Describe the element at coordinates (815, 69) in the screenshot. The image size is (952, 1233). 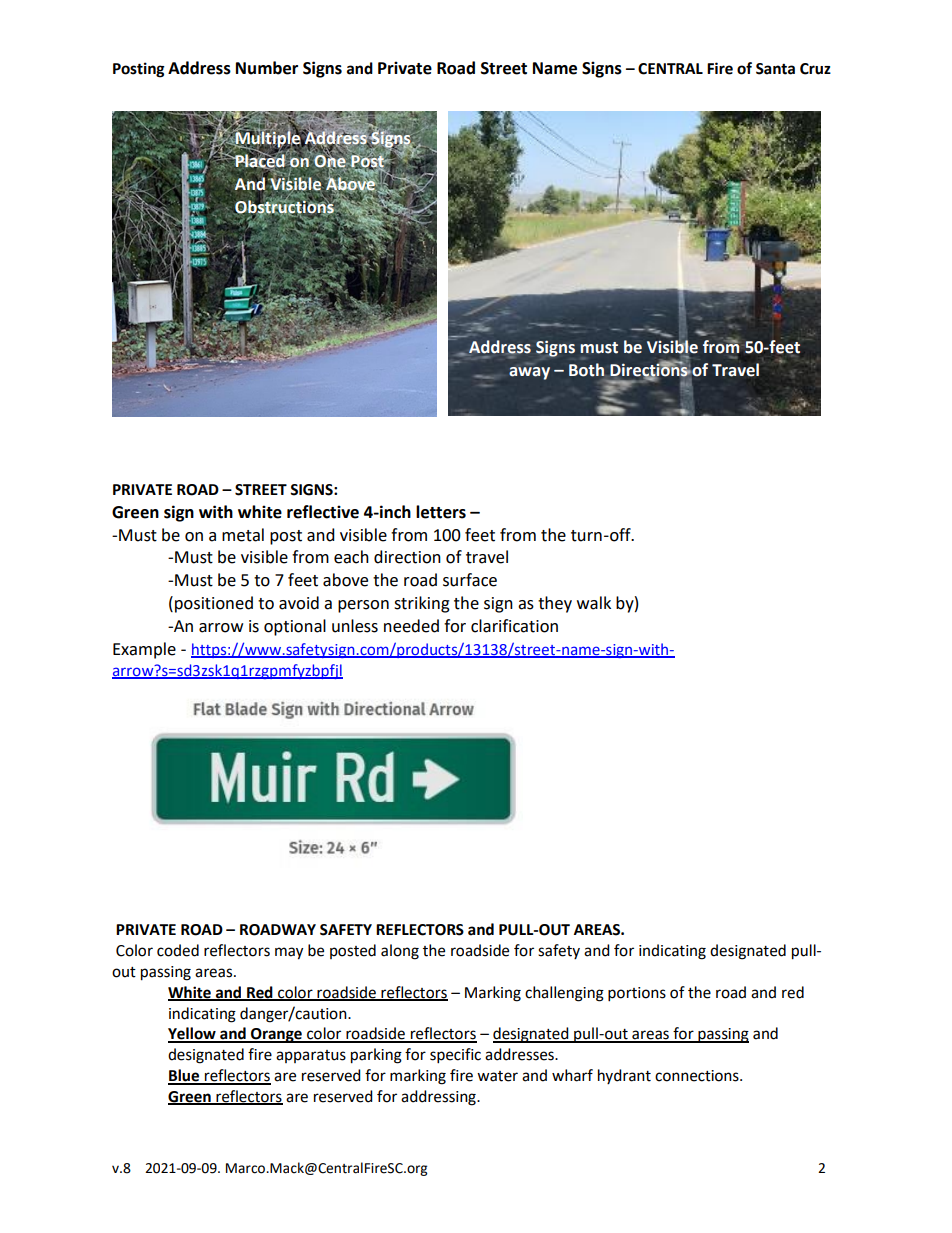
I see `Cruz` at that location.
